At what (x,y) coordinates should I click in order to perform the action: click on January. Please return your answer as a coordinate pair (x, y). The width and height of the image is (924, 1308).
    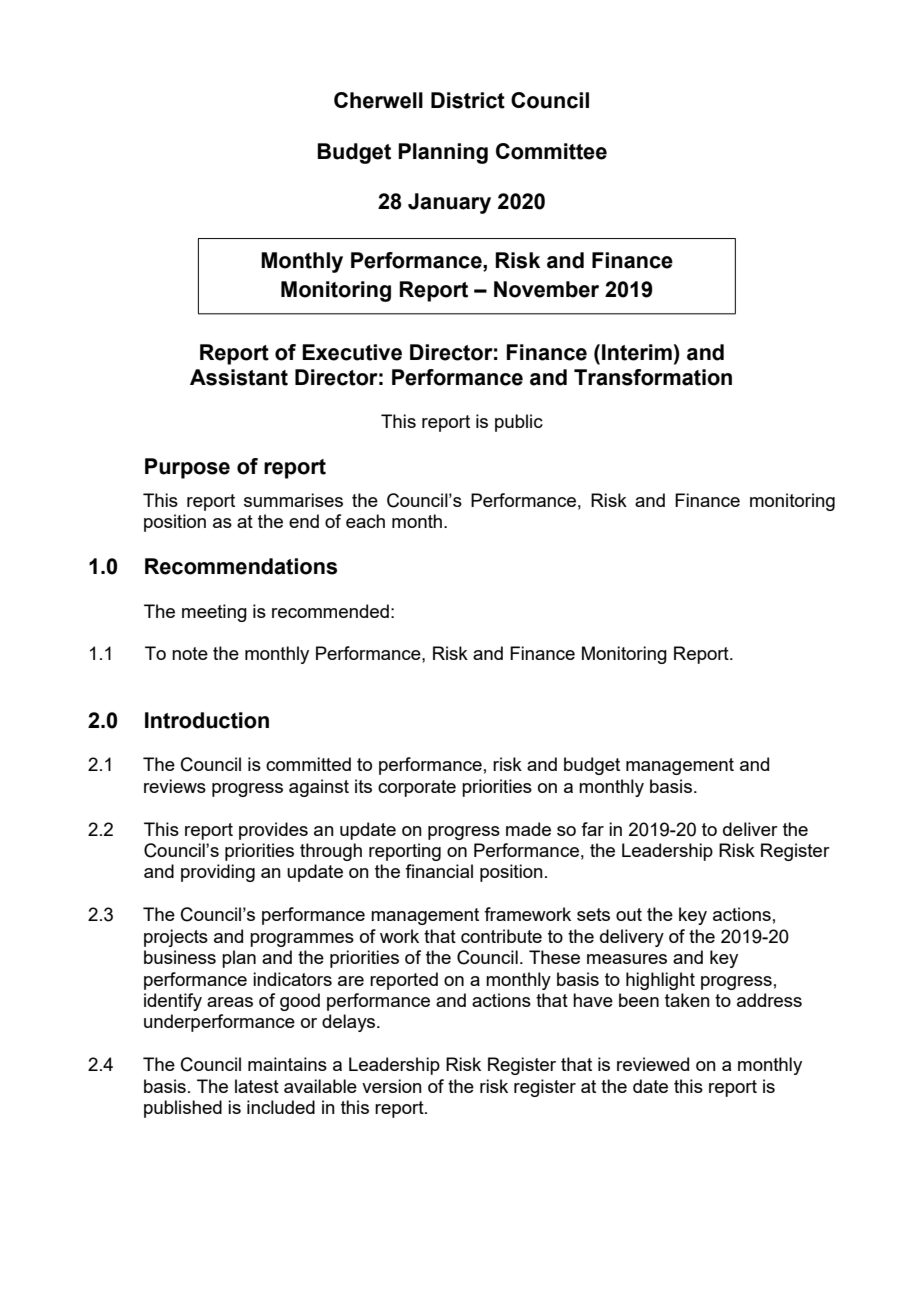
    Looking at the image, I should click on (449, 203).
